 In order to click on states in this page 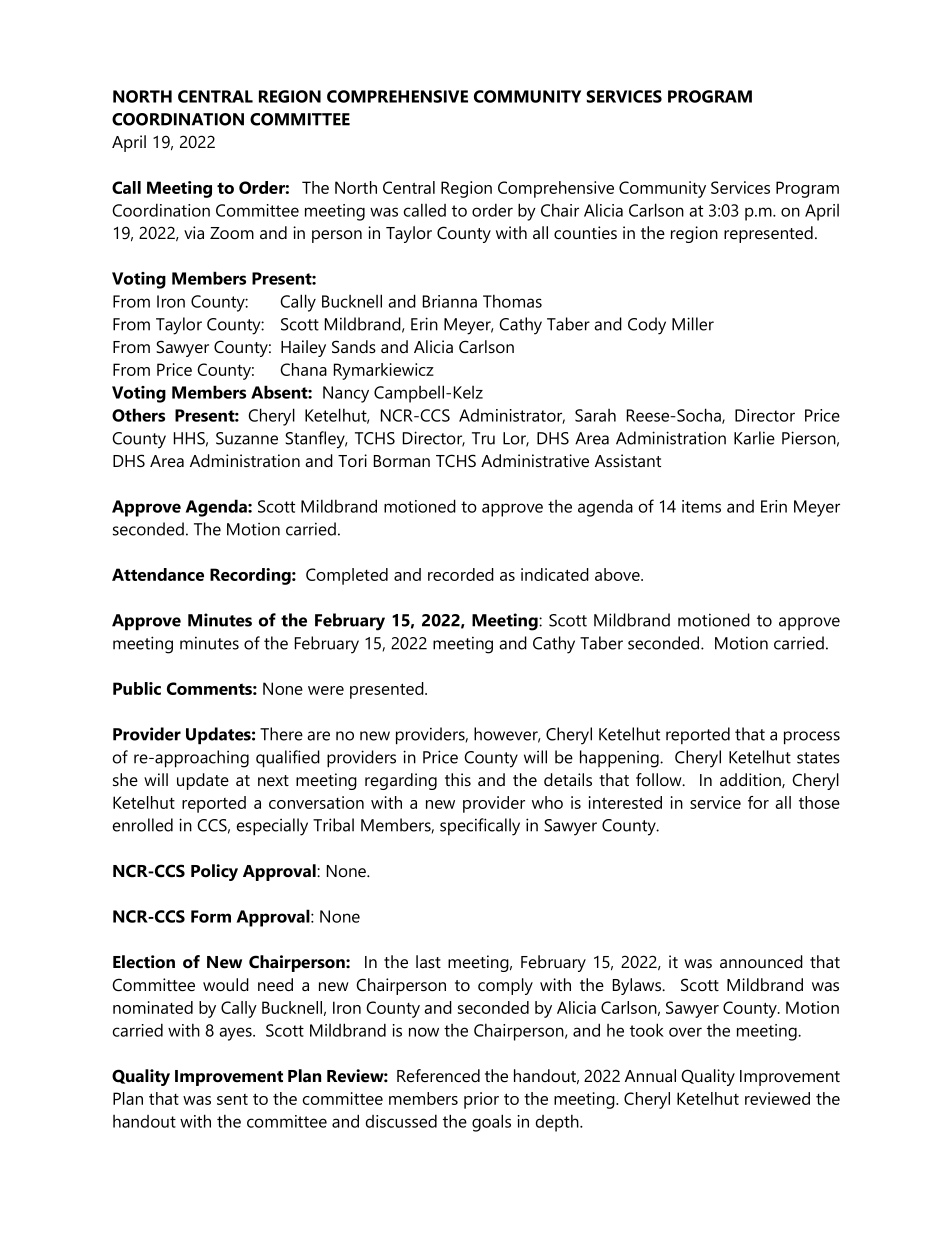, I will do `click(818, 758)`.
